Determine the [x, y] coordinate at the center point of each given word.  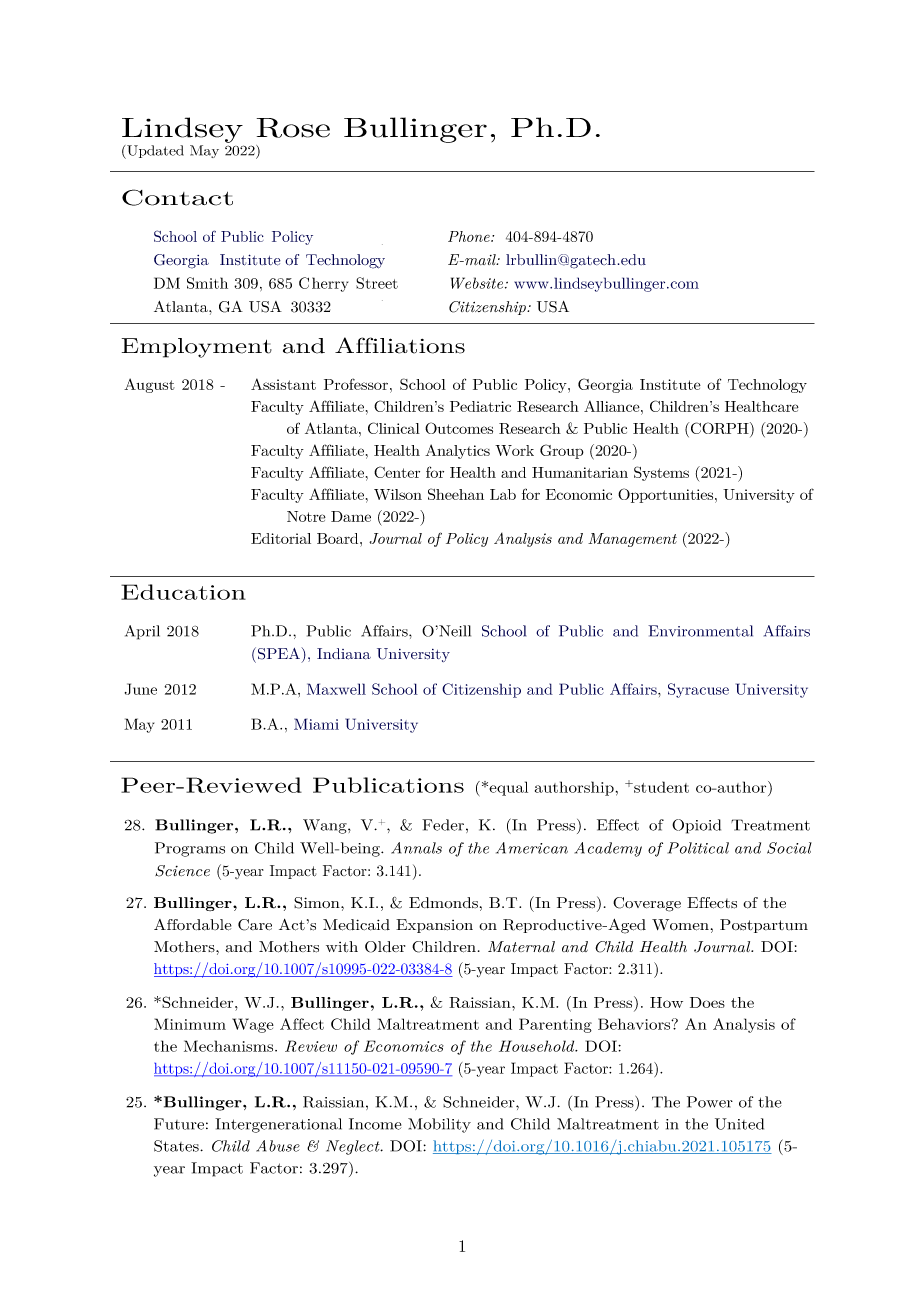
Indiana [344, 654]
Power [710, 1102]
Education [183, 592]
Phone [470, 236]
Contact [177, 197]
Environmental [700, 631]
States [177, 1146]
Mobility [439, 1125]
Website [478, 283]
